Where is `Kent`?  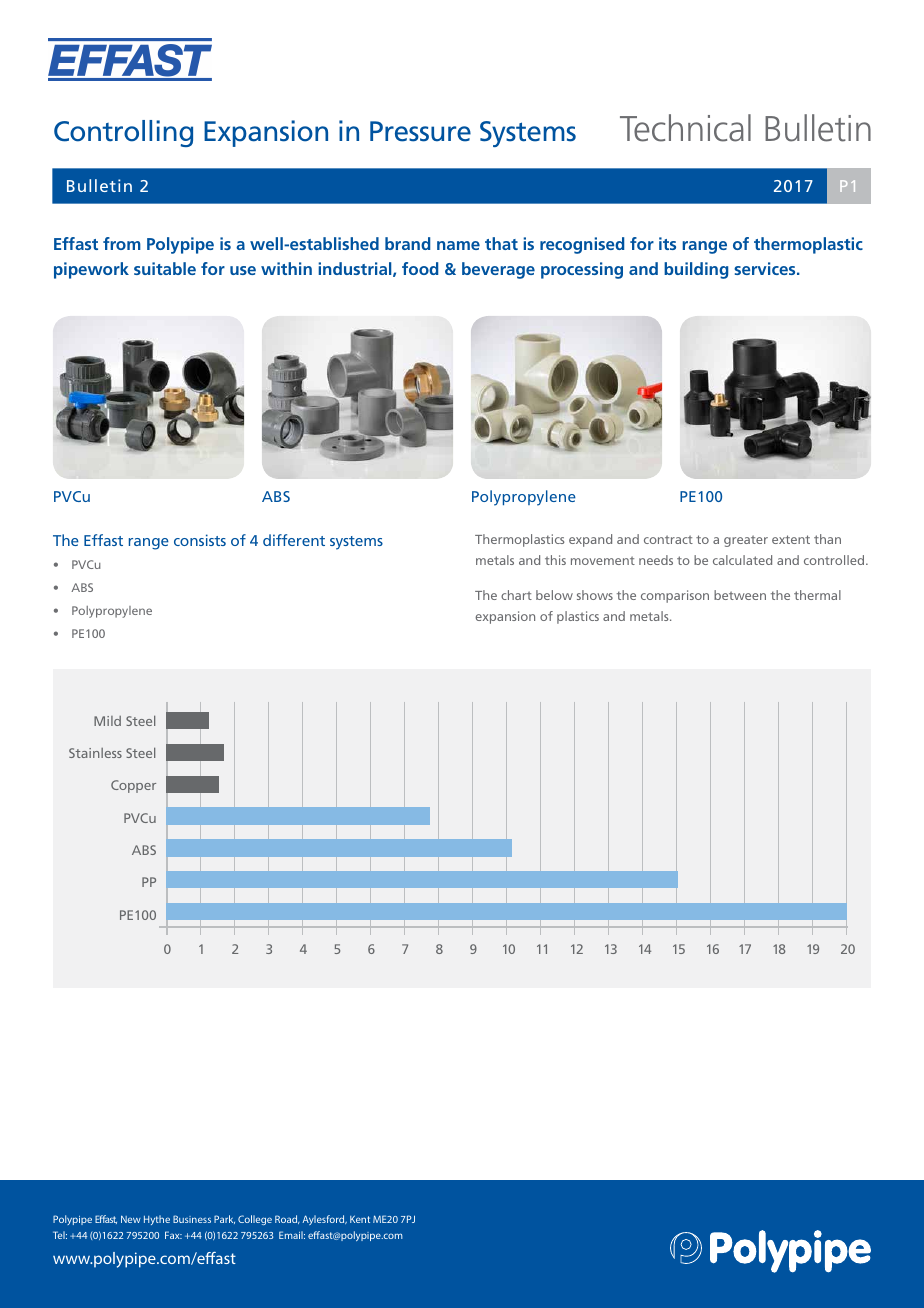 Kent is located at coordinates (360, 1219).
